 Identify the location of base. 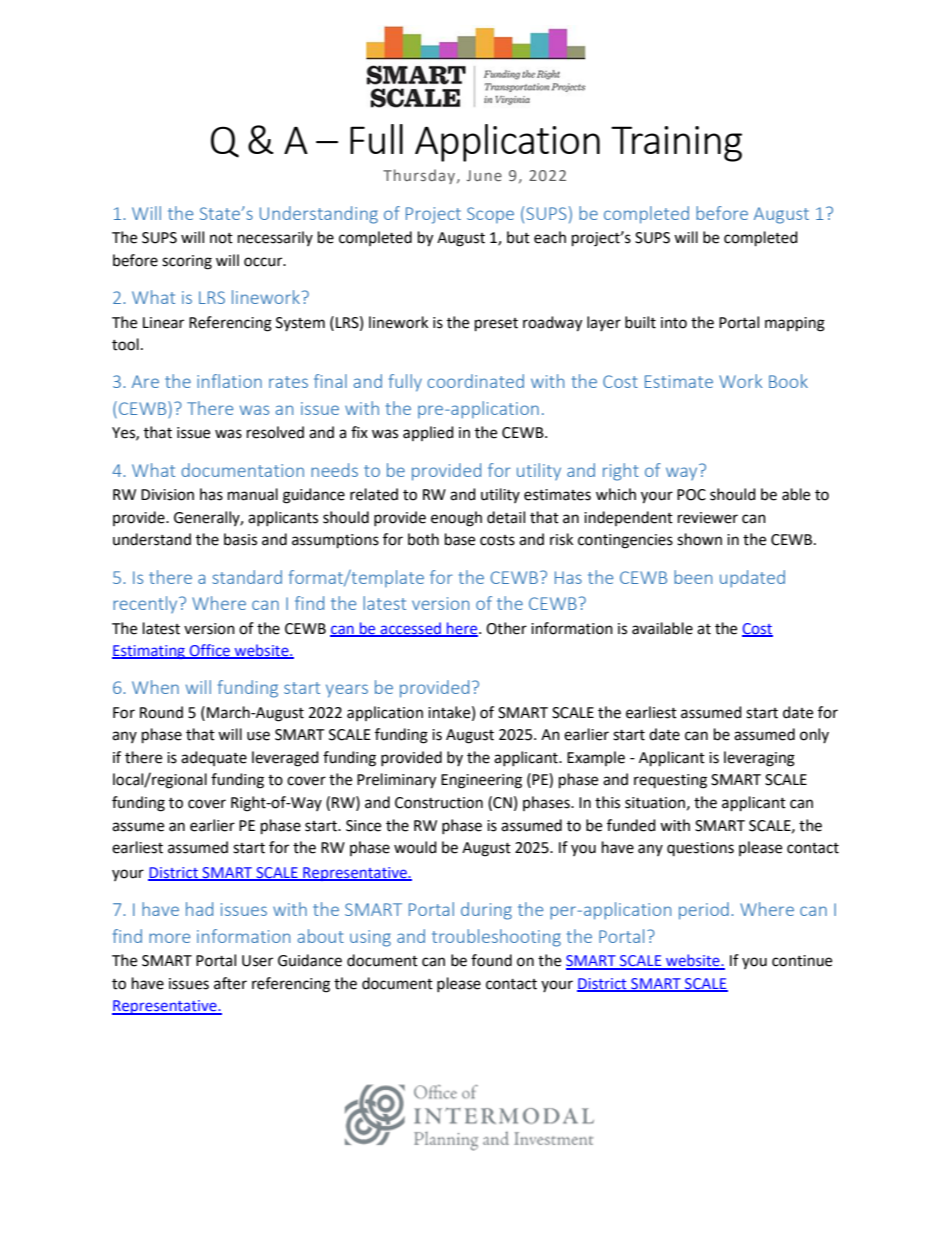
(460, 539).
